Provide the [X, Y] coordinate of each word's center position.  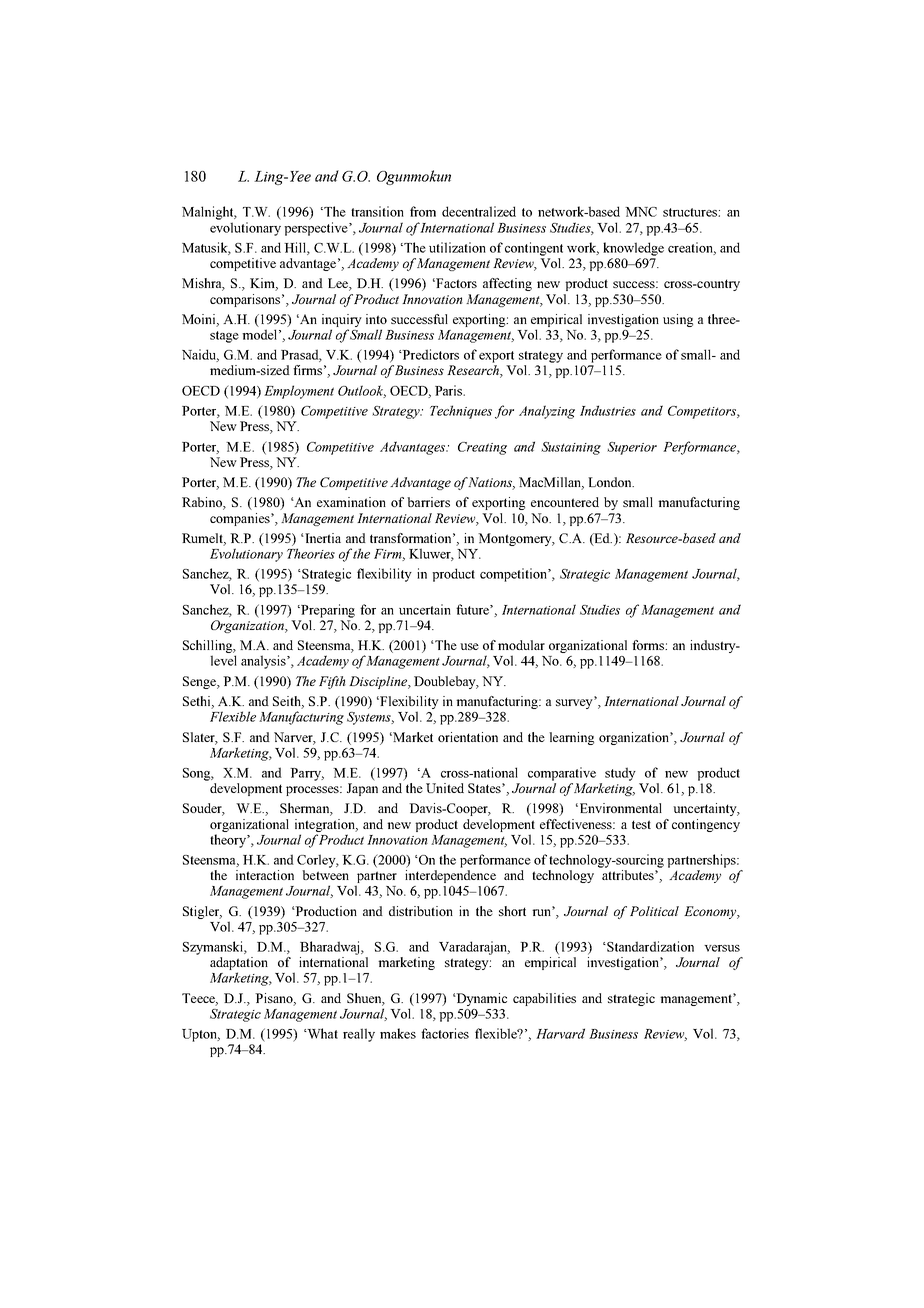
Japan [362, 789]
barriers [428, 502]
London [611, 482]
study [620, 774]
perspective [317, 229]
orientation [468, 737]
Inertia [322, 538]
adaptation [239, 963]
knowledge [633, 249]
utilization [457, 247]
